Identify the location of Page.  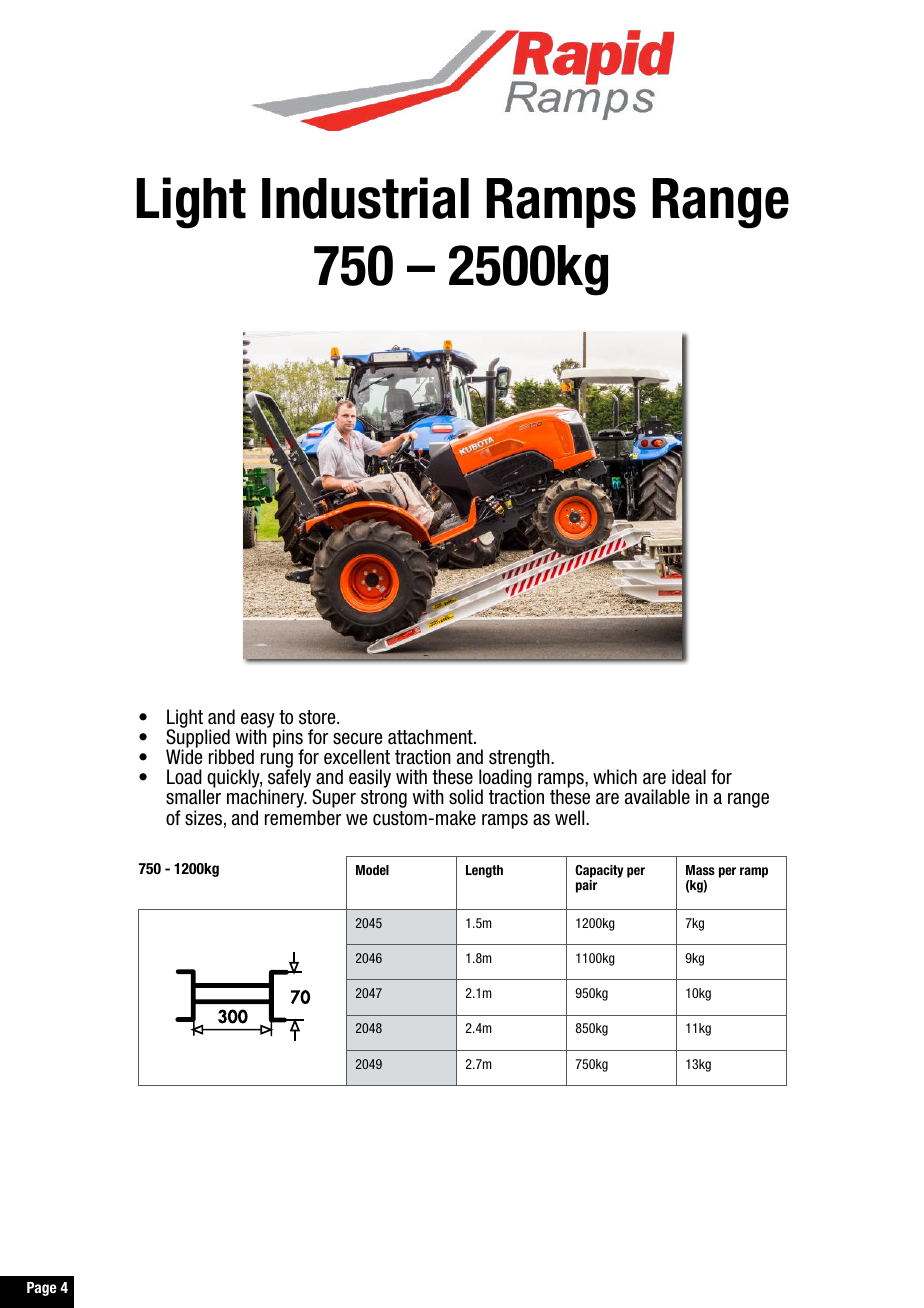
(42, 1289).
